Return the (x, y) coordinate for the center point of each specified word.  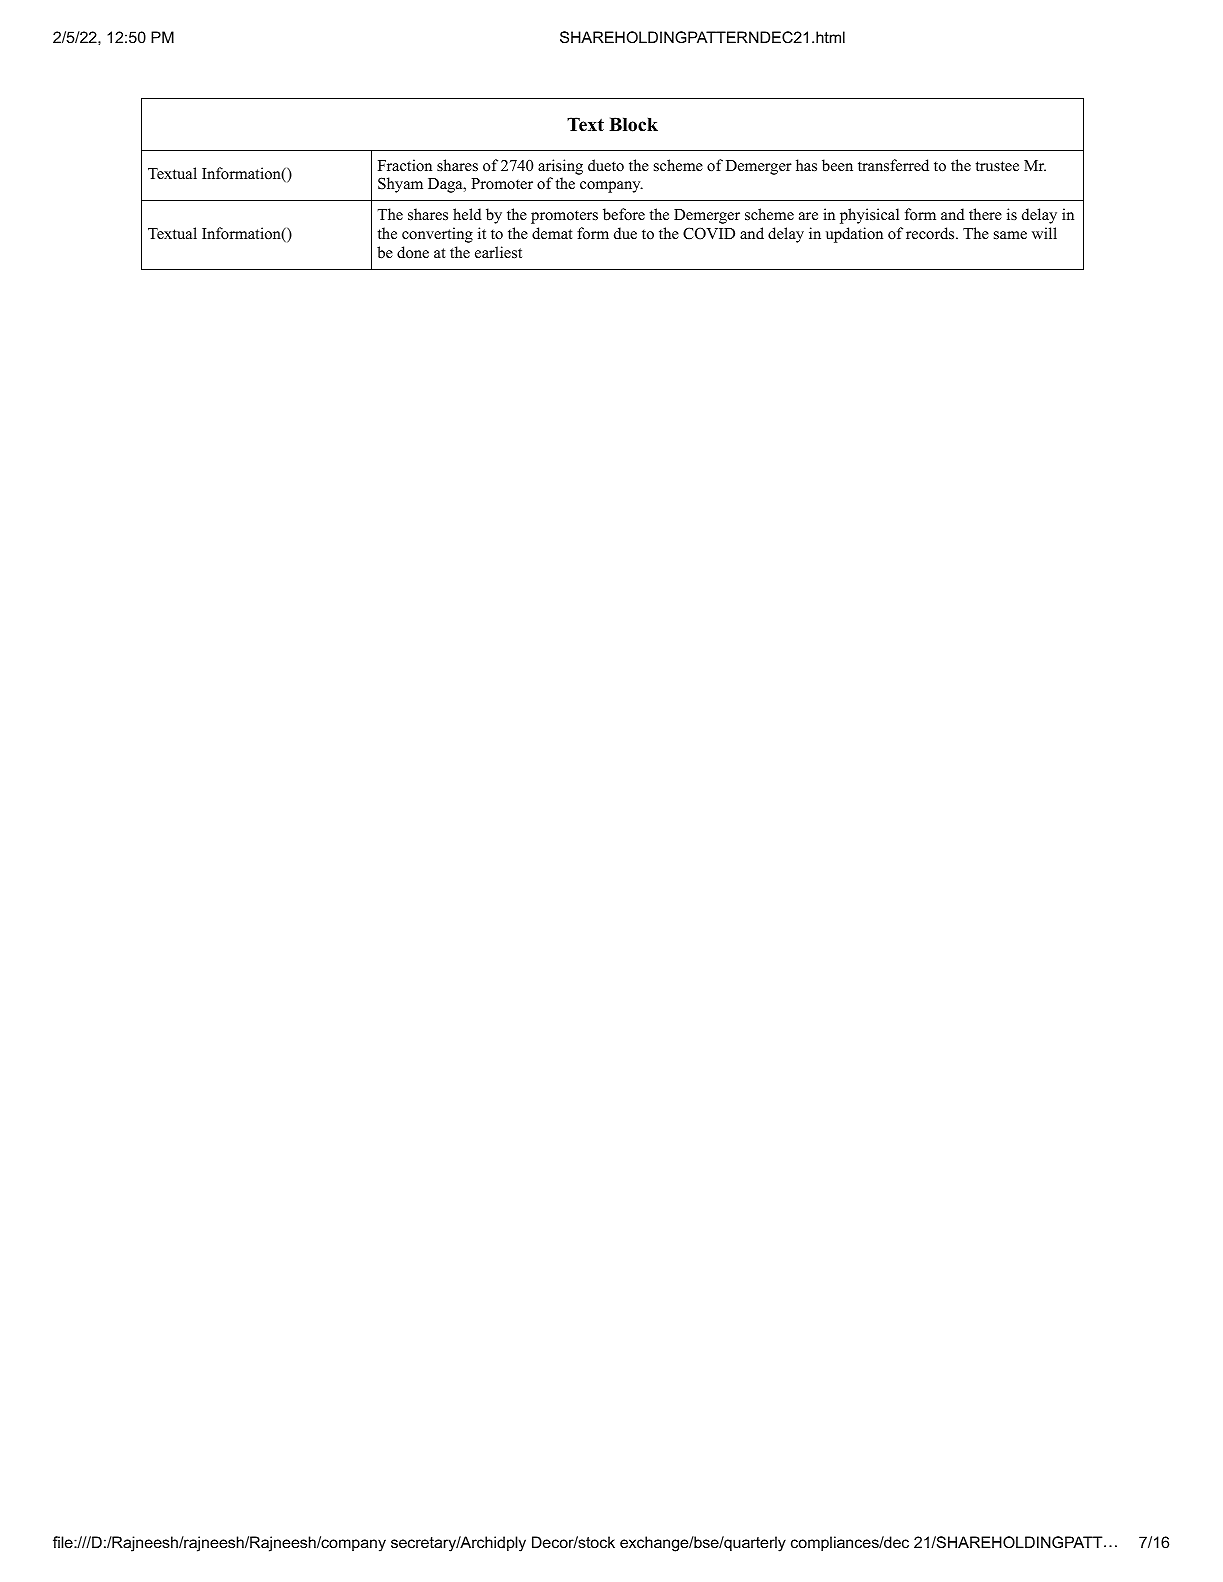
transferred (893, 165)
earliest (498, 252)
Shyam (400, 185)
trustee (997, 166)
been (837, 165)
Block (633, 124)
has (806, 165)
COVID (709, 233)
